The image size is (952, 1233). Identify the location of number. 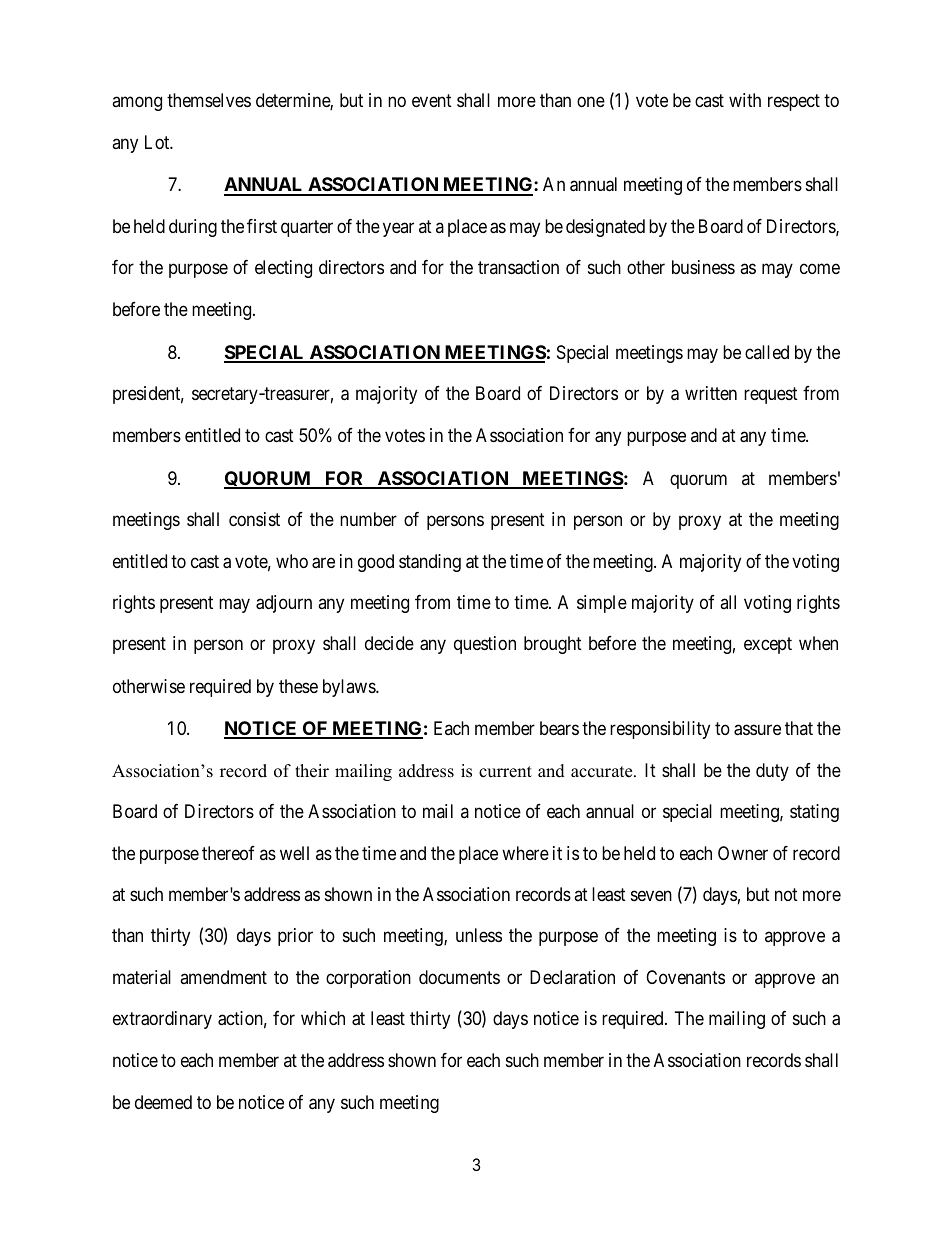
(368, 519).
